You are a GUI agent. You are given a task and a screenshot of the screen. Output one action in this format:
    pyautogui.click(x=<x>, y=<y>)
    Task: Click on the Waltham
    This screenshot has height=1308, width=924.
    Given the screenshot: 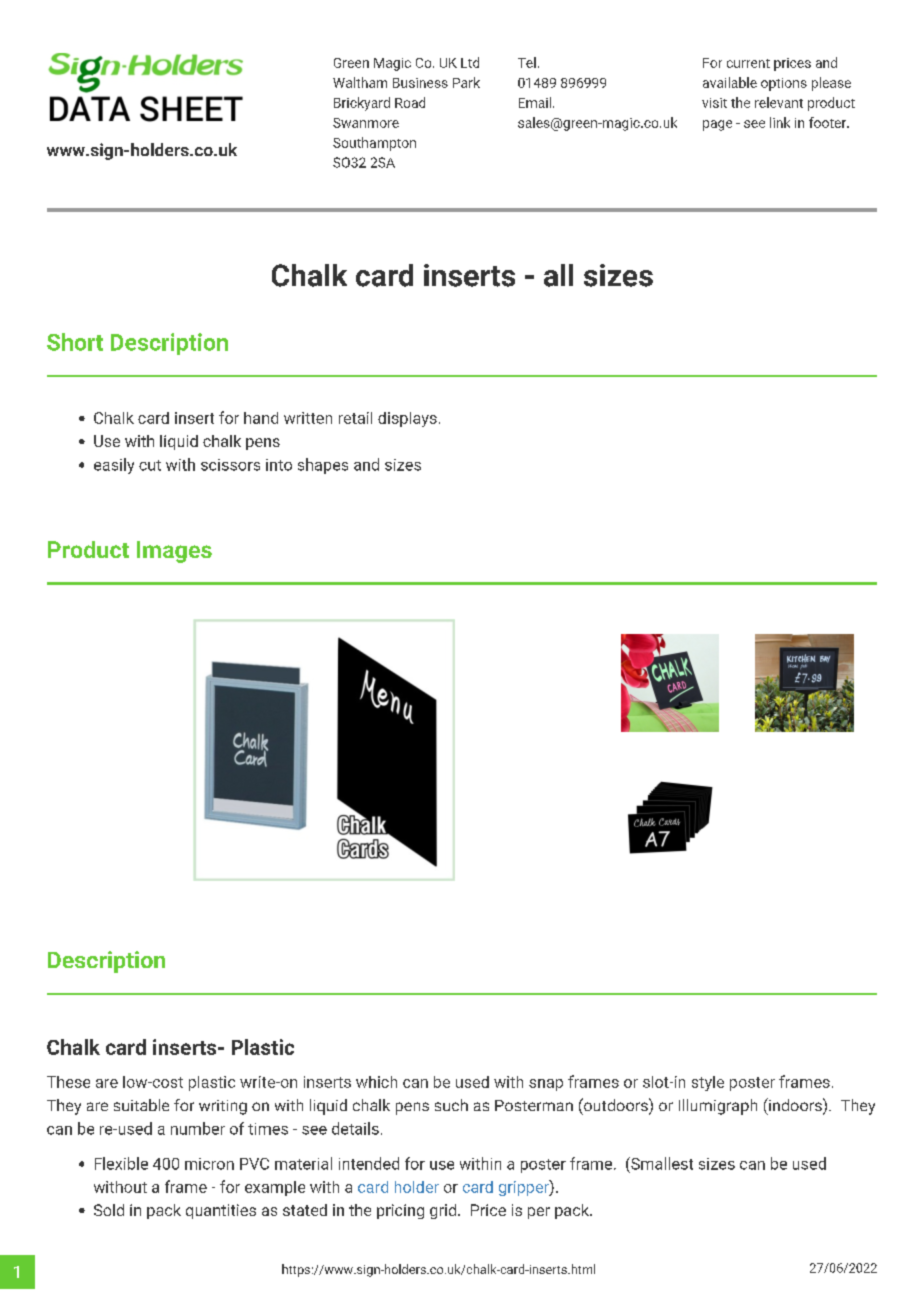 What is the action you would take?
    pyautogui.click(x=360, y=82)
